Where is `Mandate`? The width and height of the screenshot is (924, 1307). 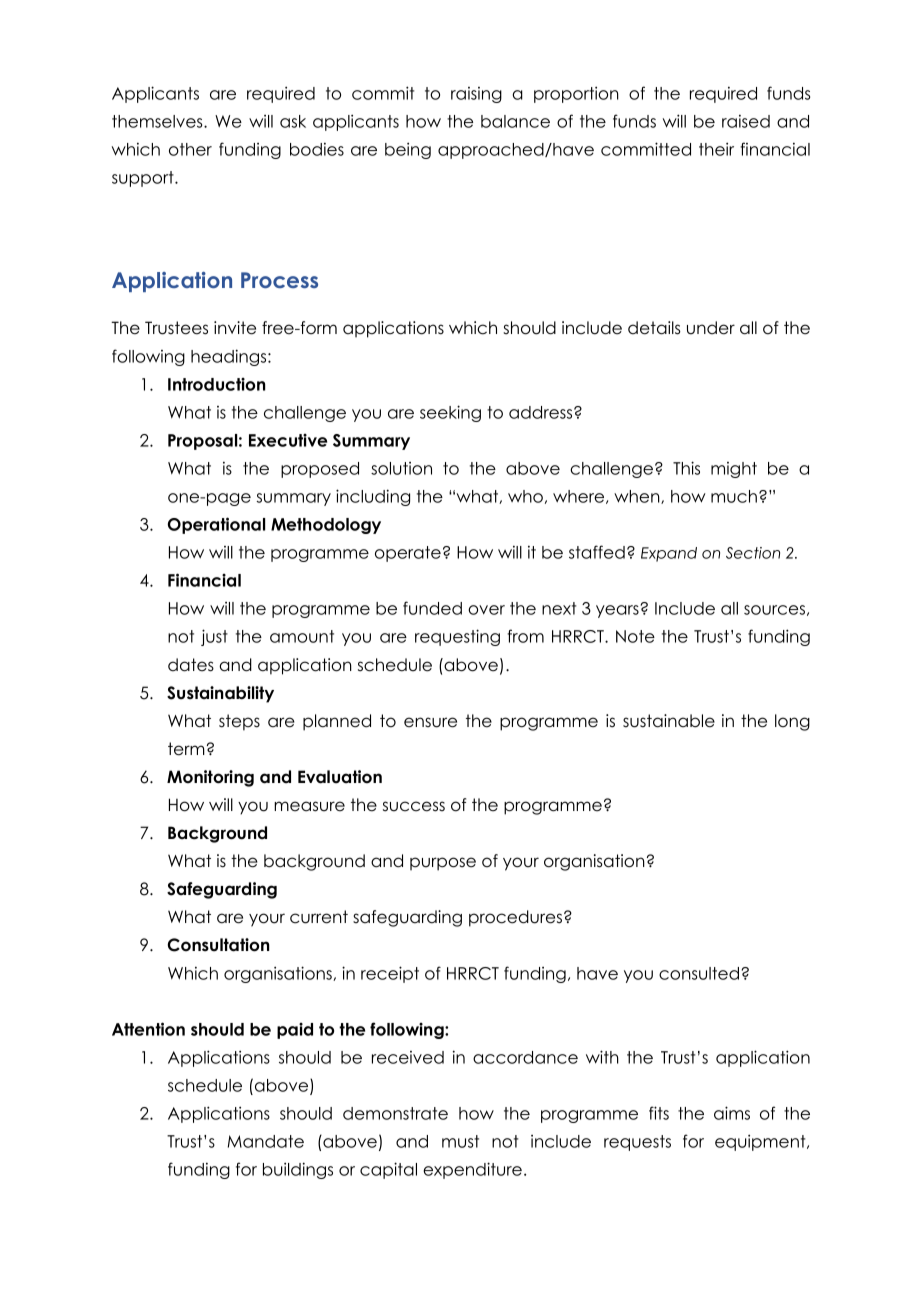
Mandate is located at coordinates (266, 1141).
